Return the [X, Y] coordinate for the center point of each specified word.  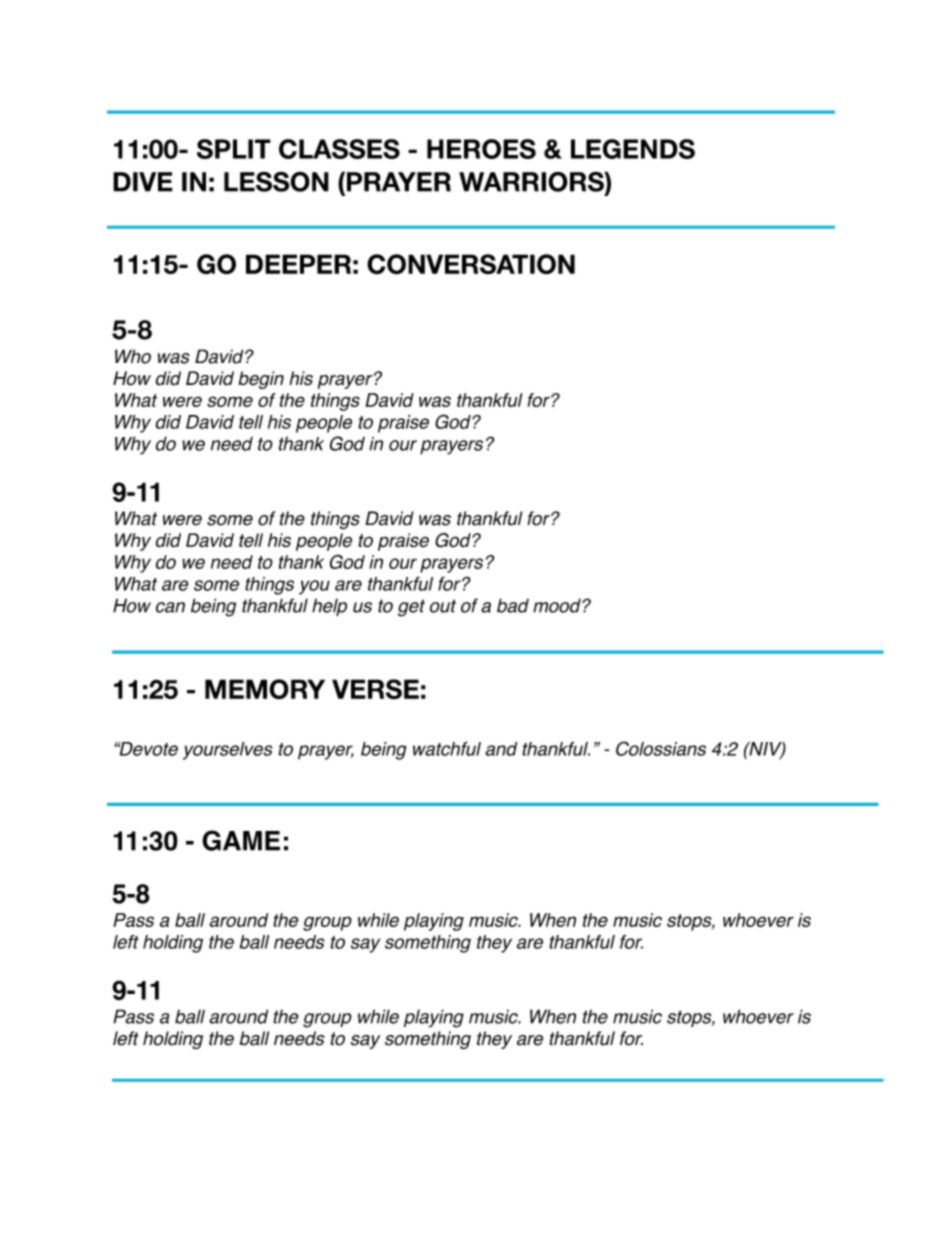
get [411, 608]
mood [558, 605]
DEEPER [298, 264]
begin [261, 380]
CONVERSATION [471, 264]
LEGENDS [633, 149]
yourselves [228, 751]
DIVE [143, 182]
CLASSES [339, 149]
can [170, 607]
